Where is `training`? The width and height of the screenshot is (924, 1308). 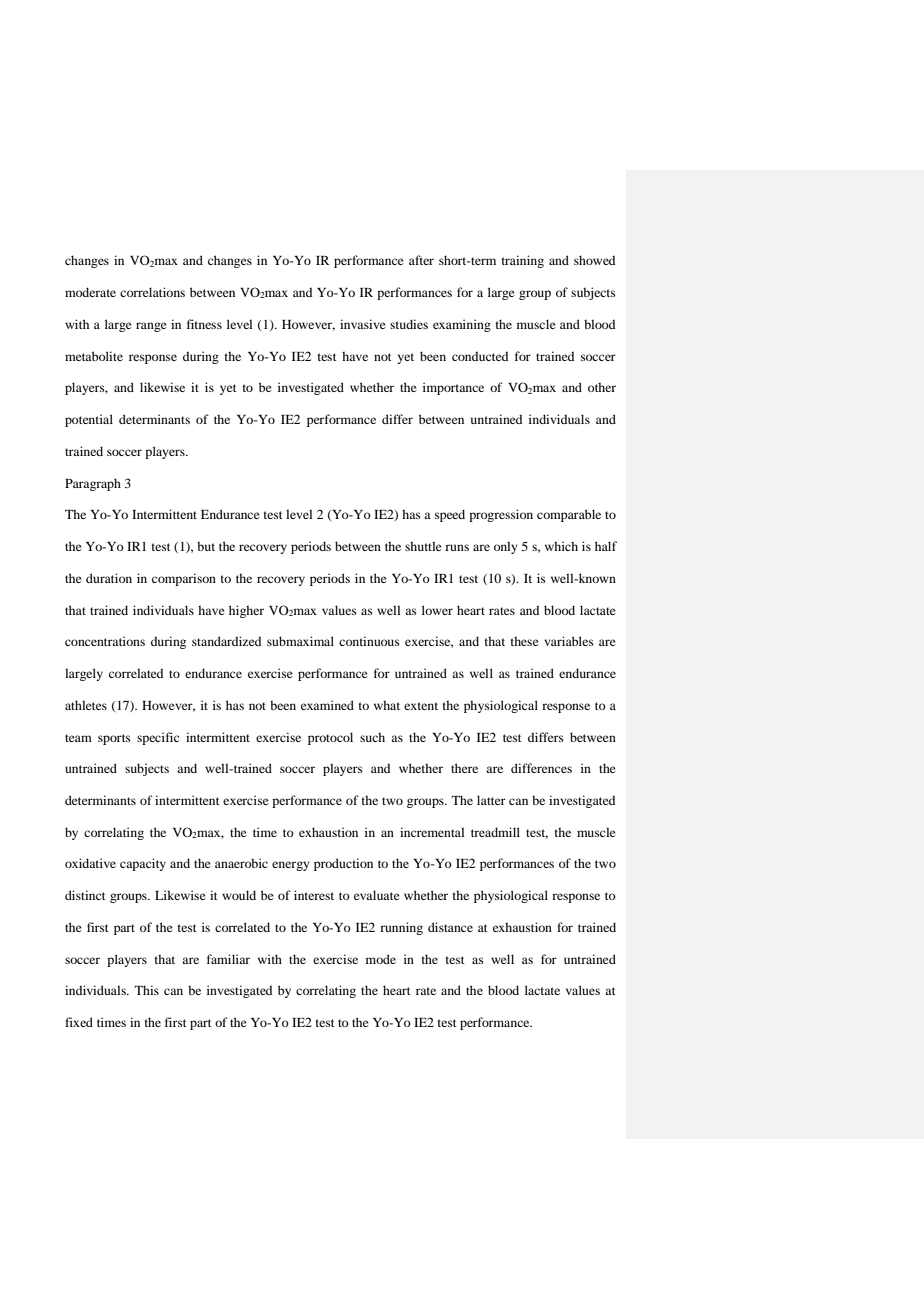 training is located at coordinates (522, 261).
